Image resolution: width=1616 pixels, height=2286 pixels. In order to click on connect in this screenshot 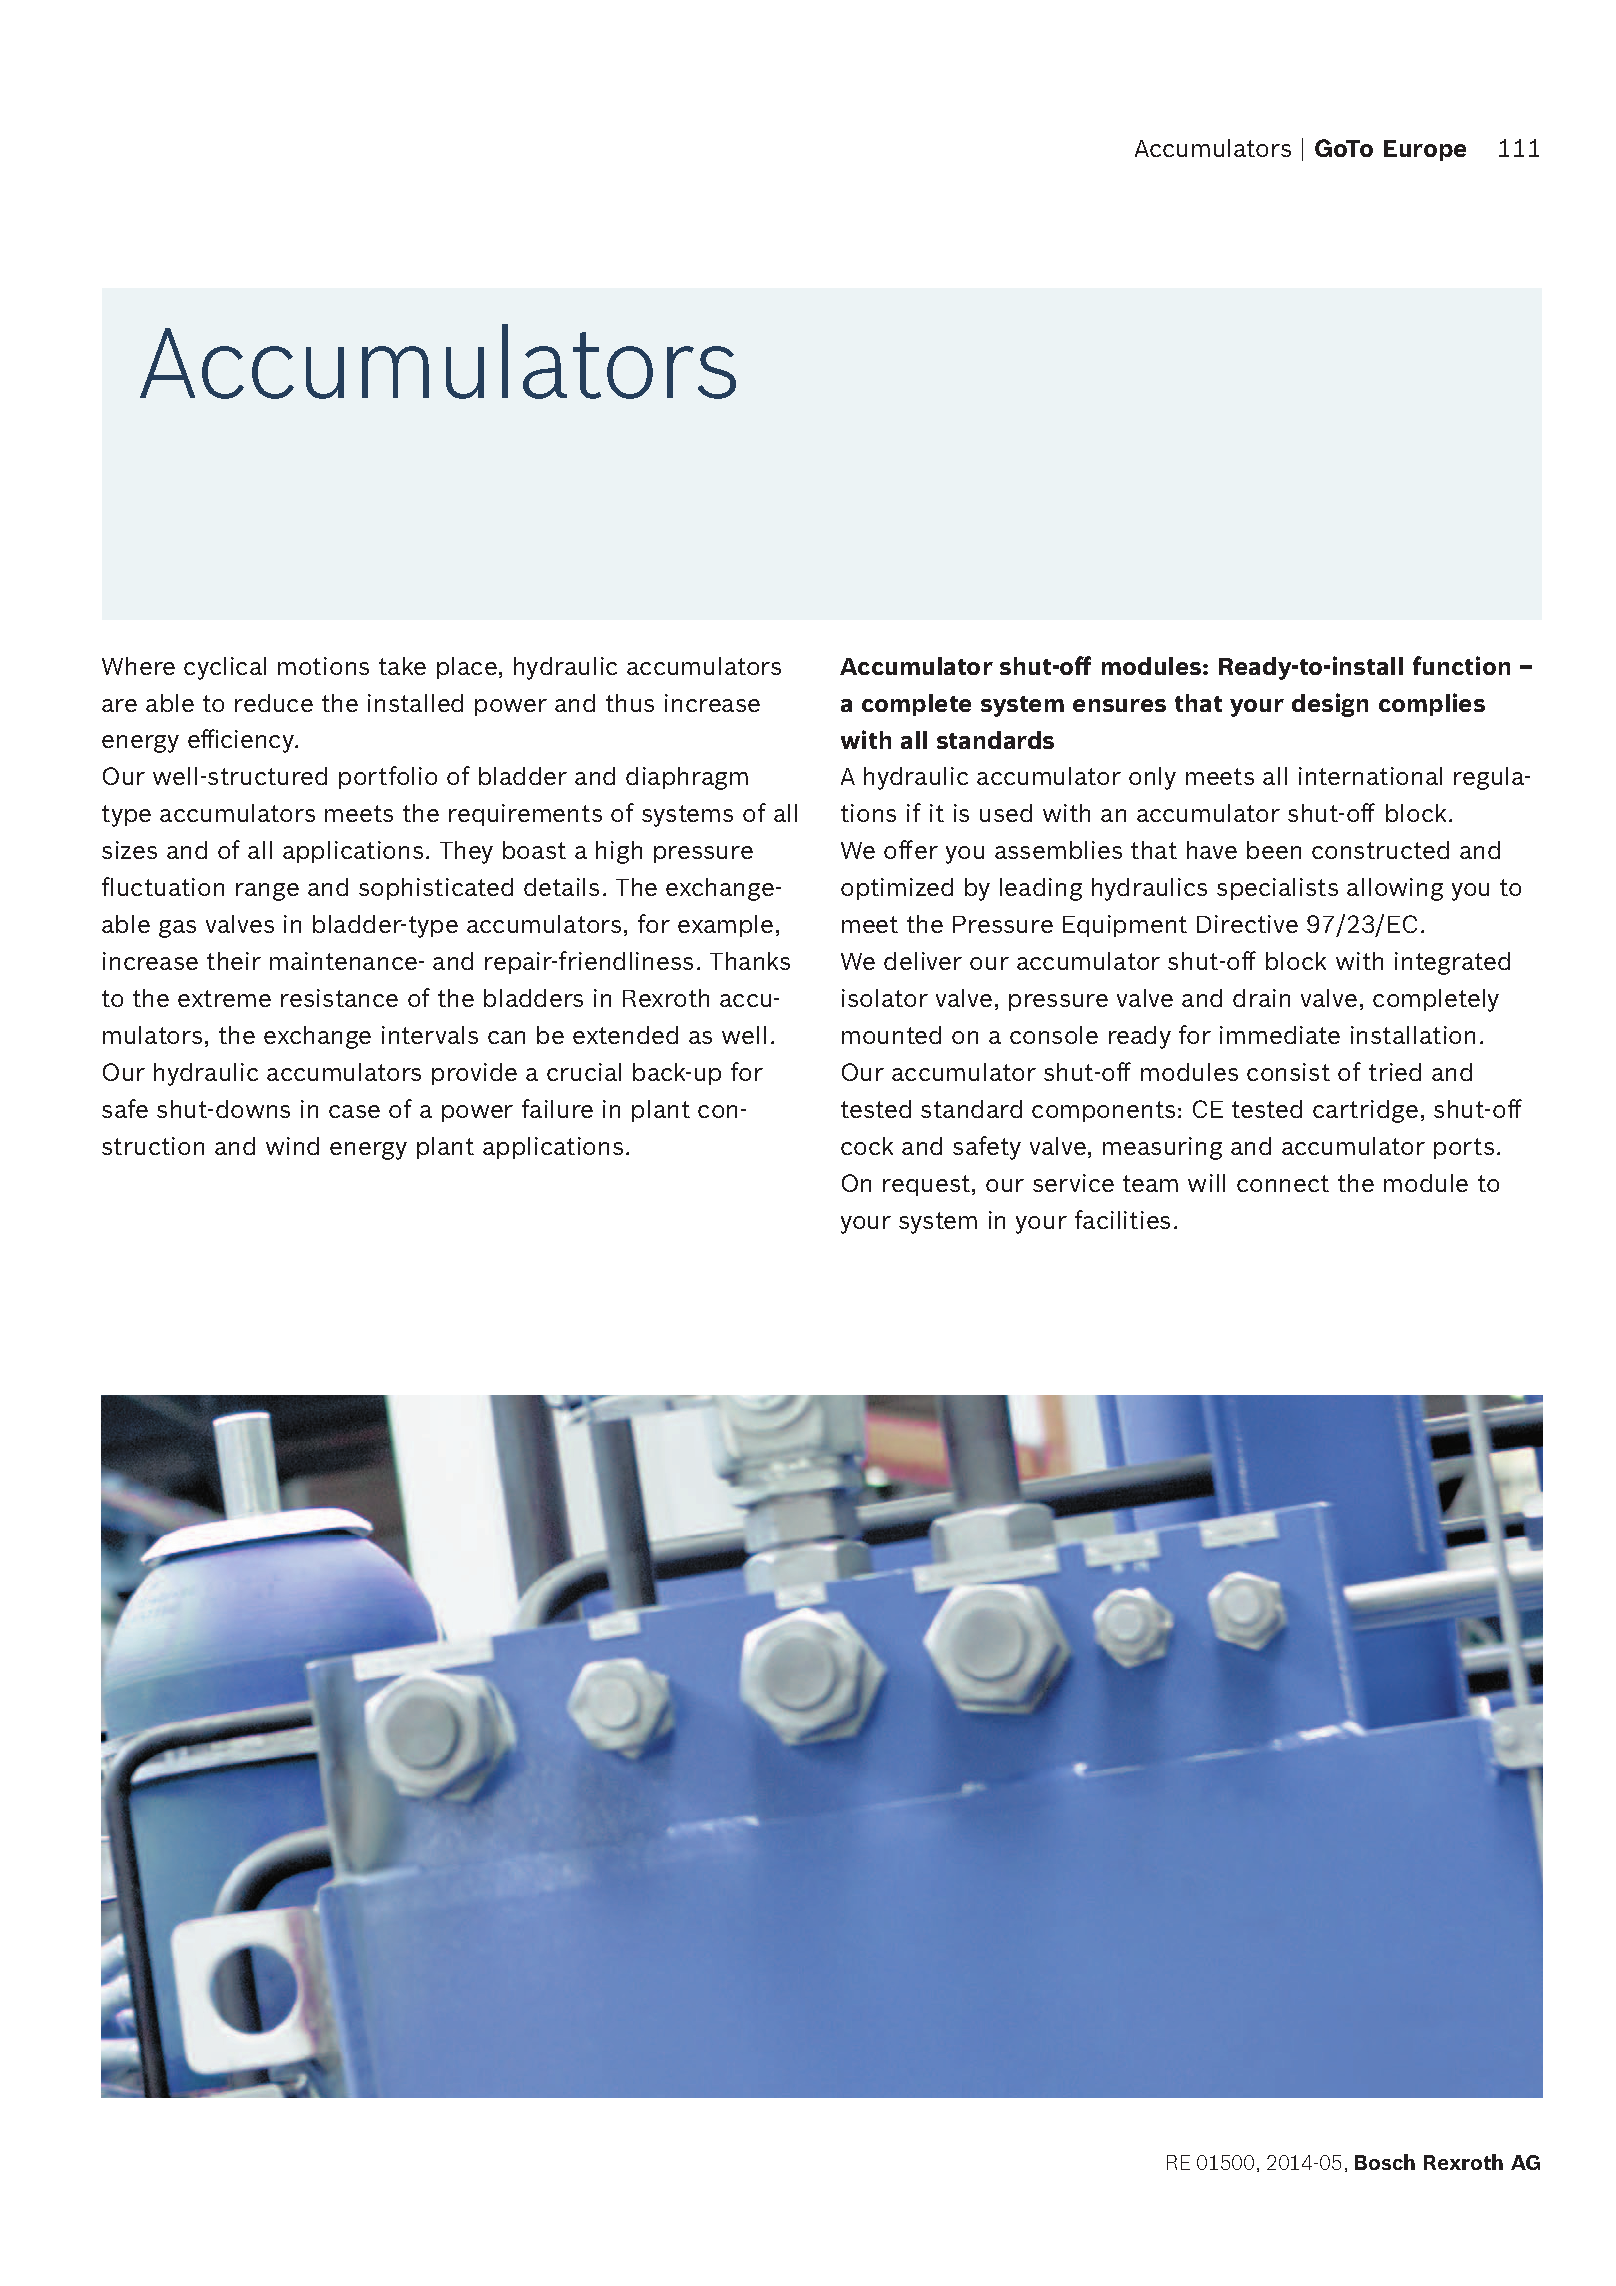, I will do `click(1283, 1183)`.
